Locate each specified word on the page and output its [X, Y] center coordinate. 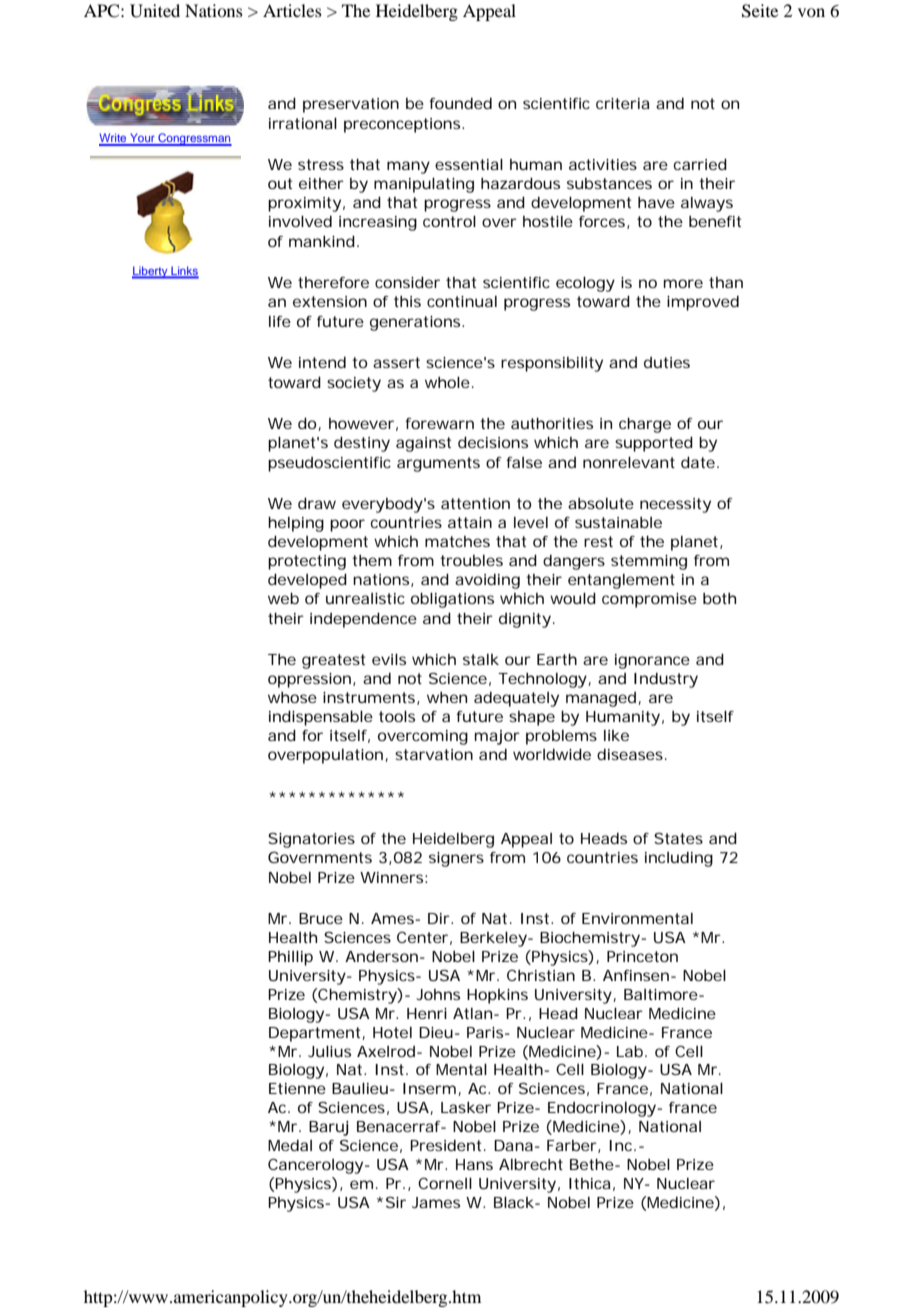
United [155, 11]
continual [462, 301]
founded [460, 103]
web [283, 598]
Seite [760, 11]
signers [456, 859]
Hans [474, 1164]
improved [703, 303]
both [719, 598]
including [679, 859]
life [280, 321]
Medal [290, 1145]
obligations [452, 600]
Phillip [290, 958]
